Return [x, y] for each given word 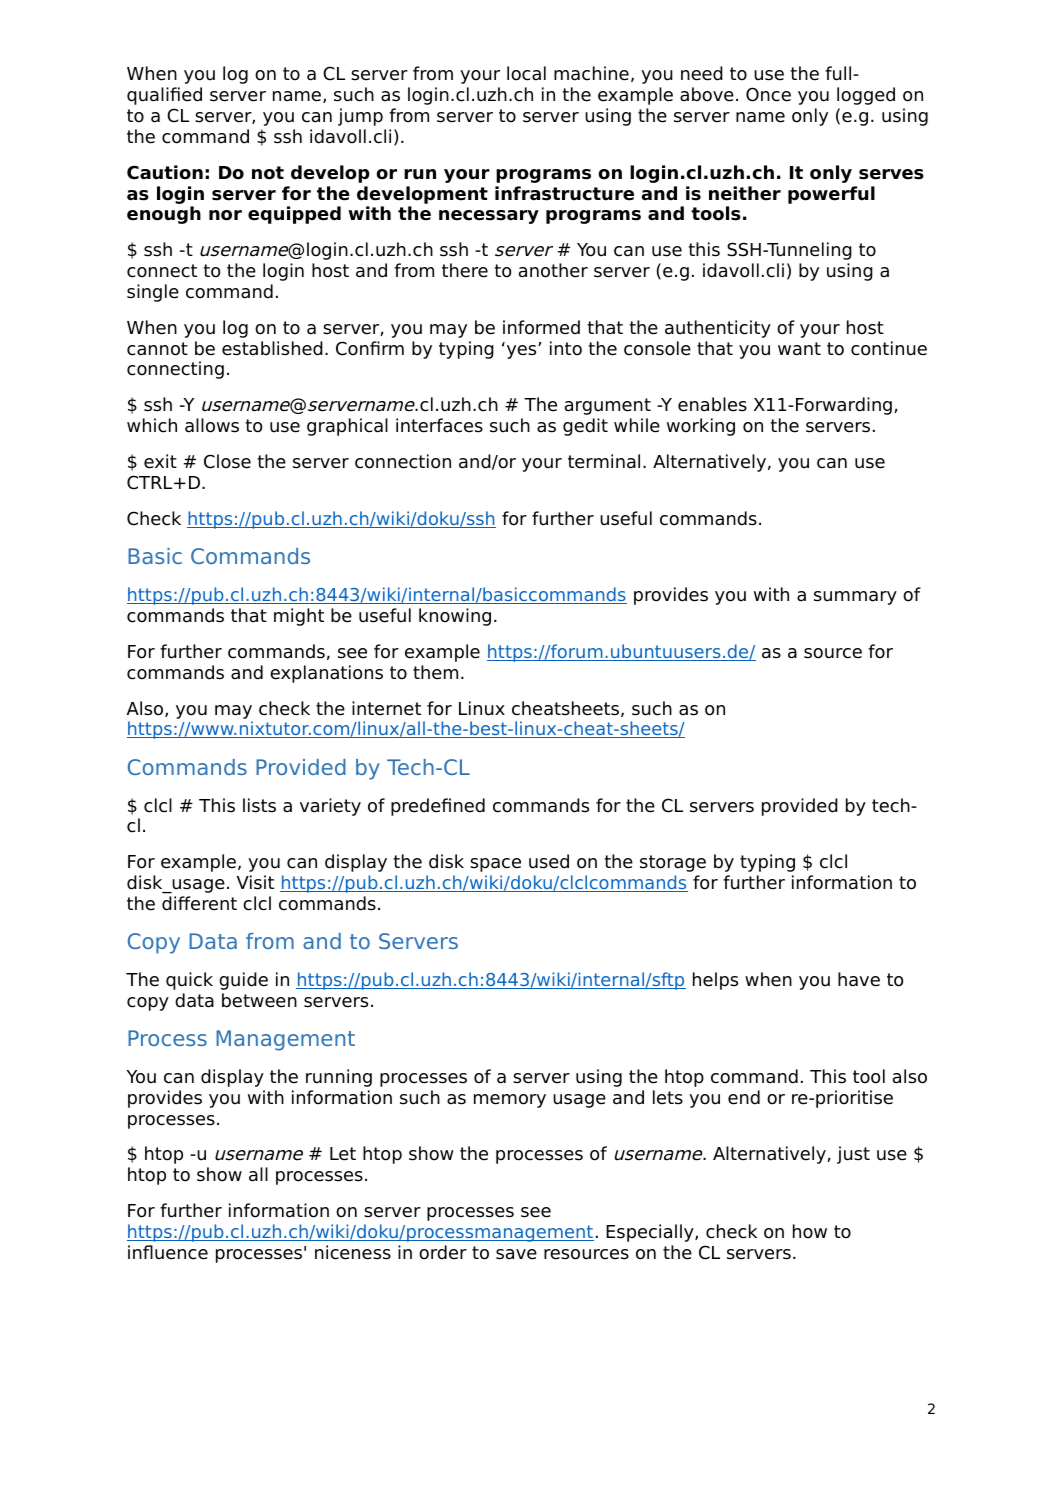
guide [243, 981]
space [495, 865]
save [516, 1254]
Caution [165, 172]
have [859, 979]
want [799, 349]
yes [523, 352]
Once [768, 94]
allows [212, 425]
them [435, 672]
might [299, 617]
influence [168, 1252]
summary [855, 598]
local [526, 73]
